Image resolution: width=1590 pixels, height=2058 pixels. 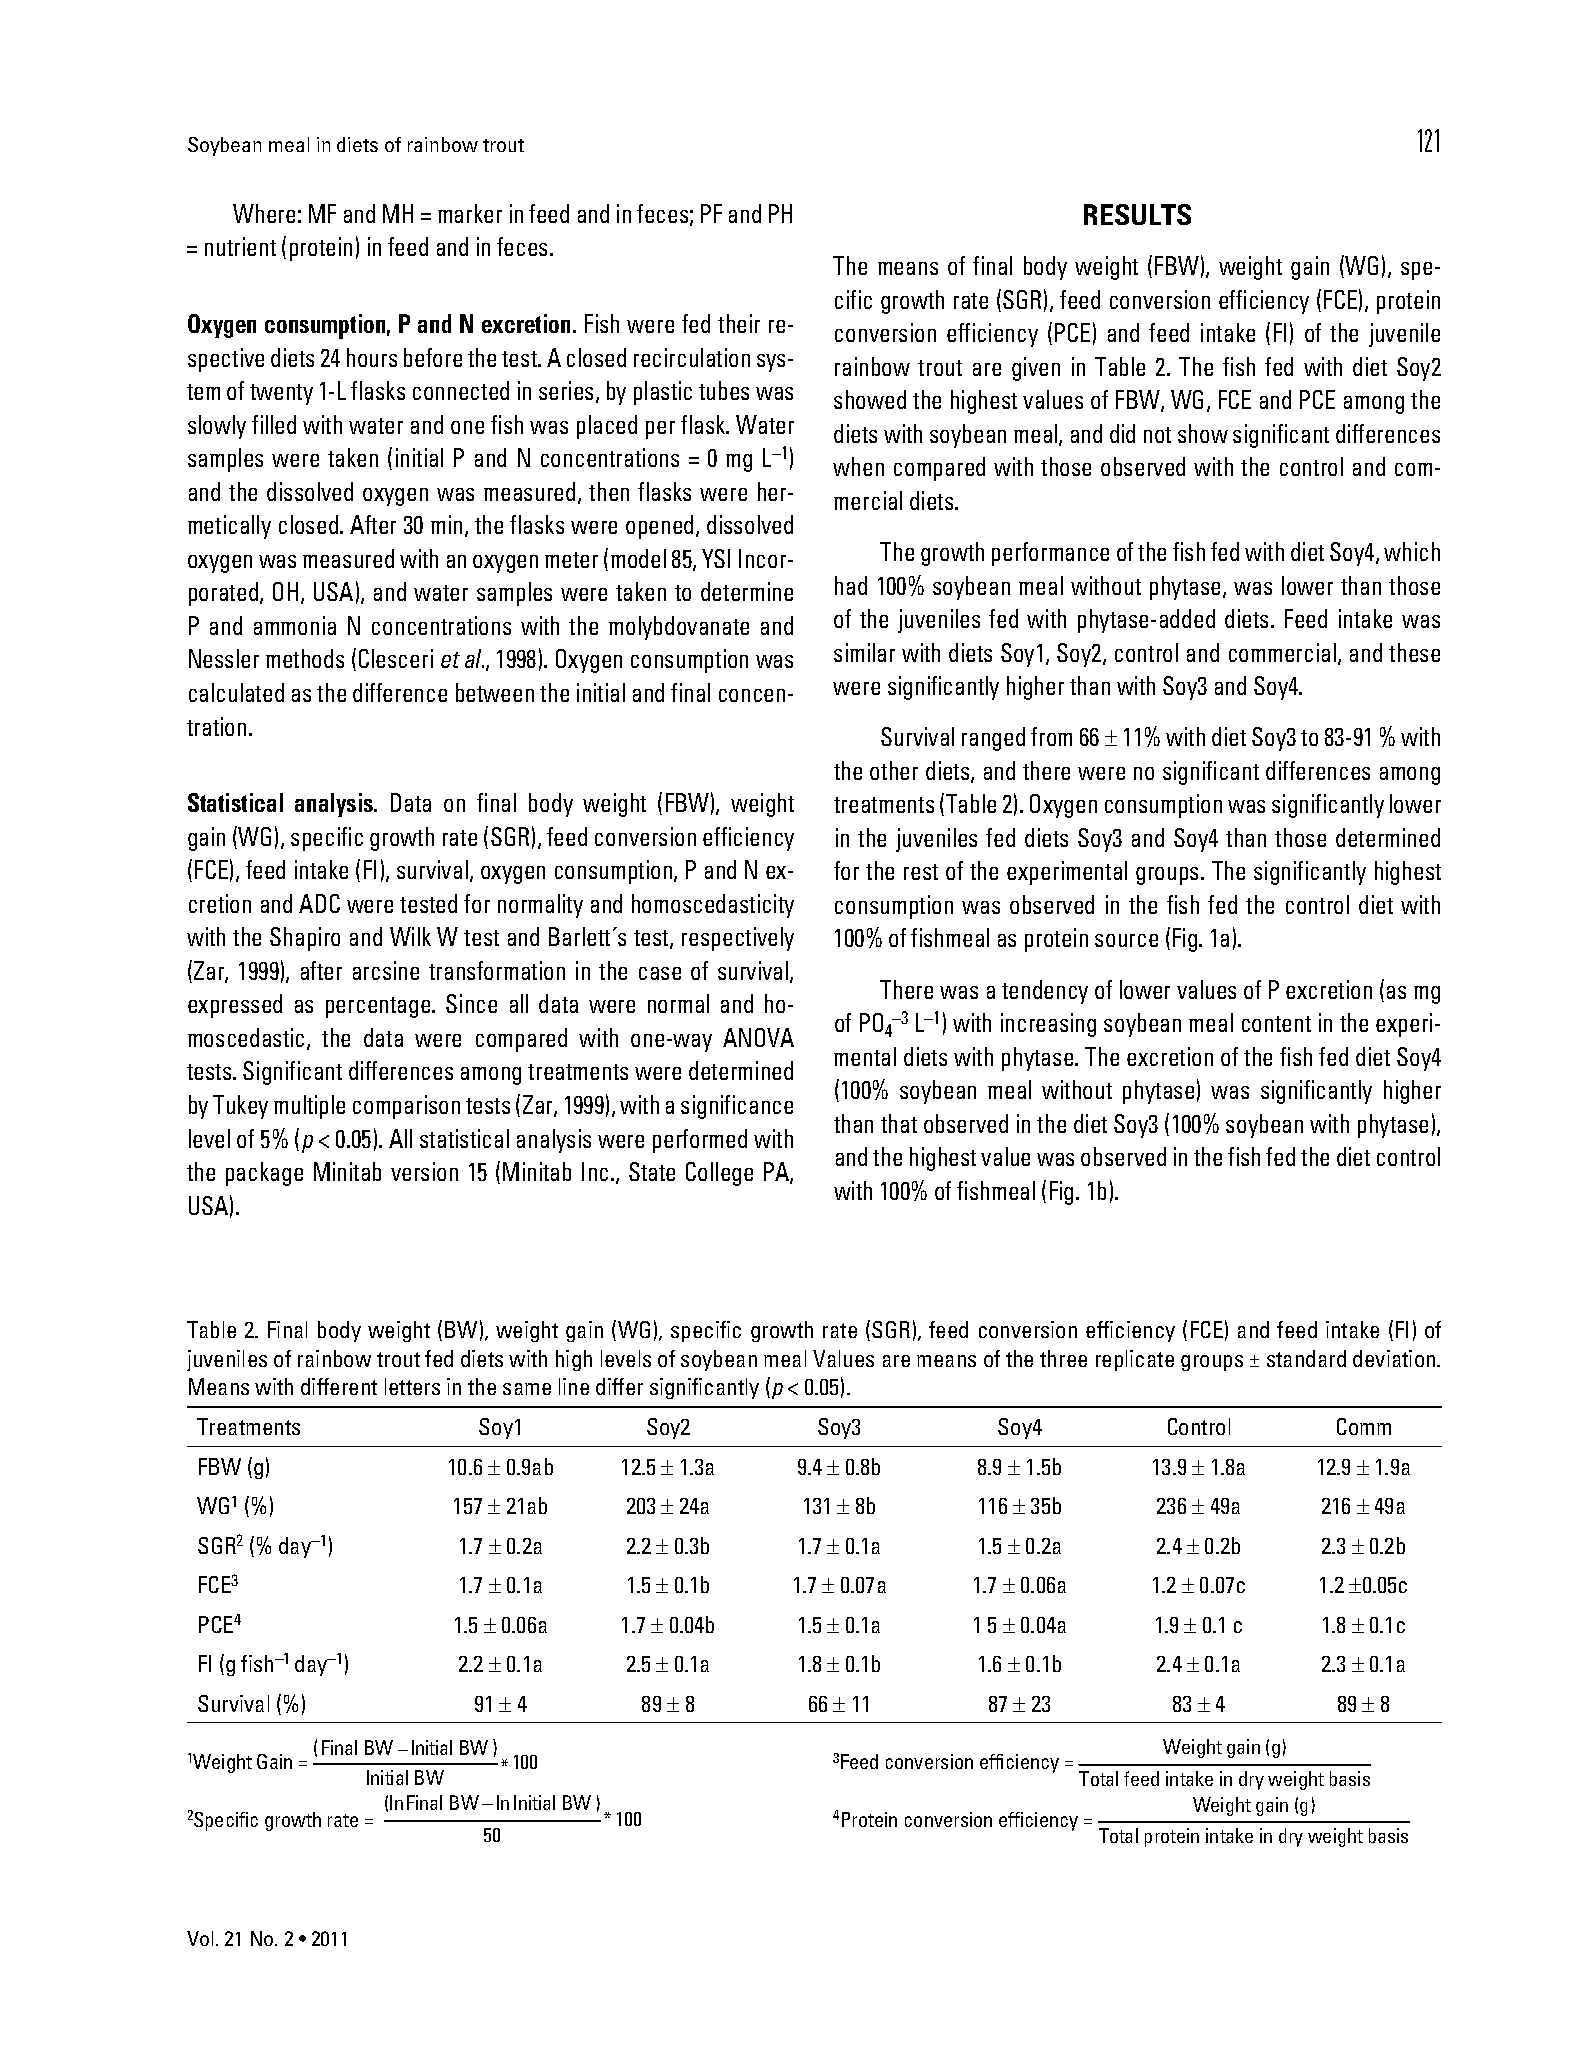 I want to click on RESULTS, so click(x=1137, y=214).
